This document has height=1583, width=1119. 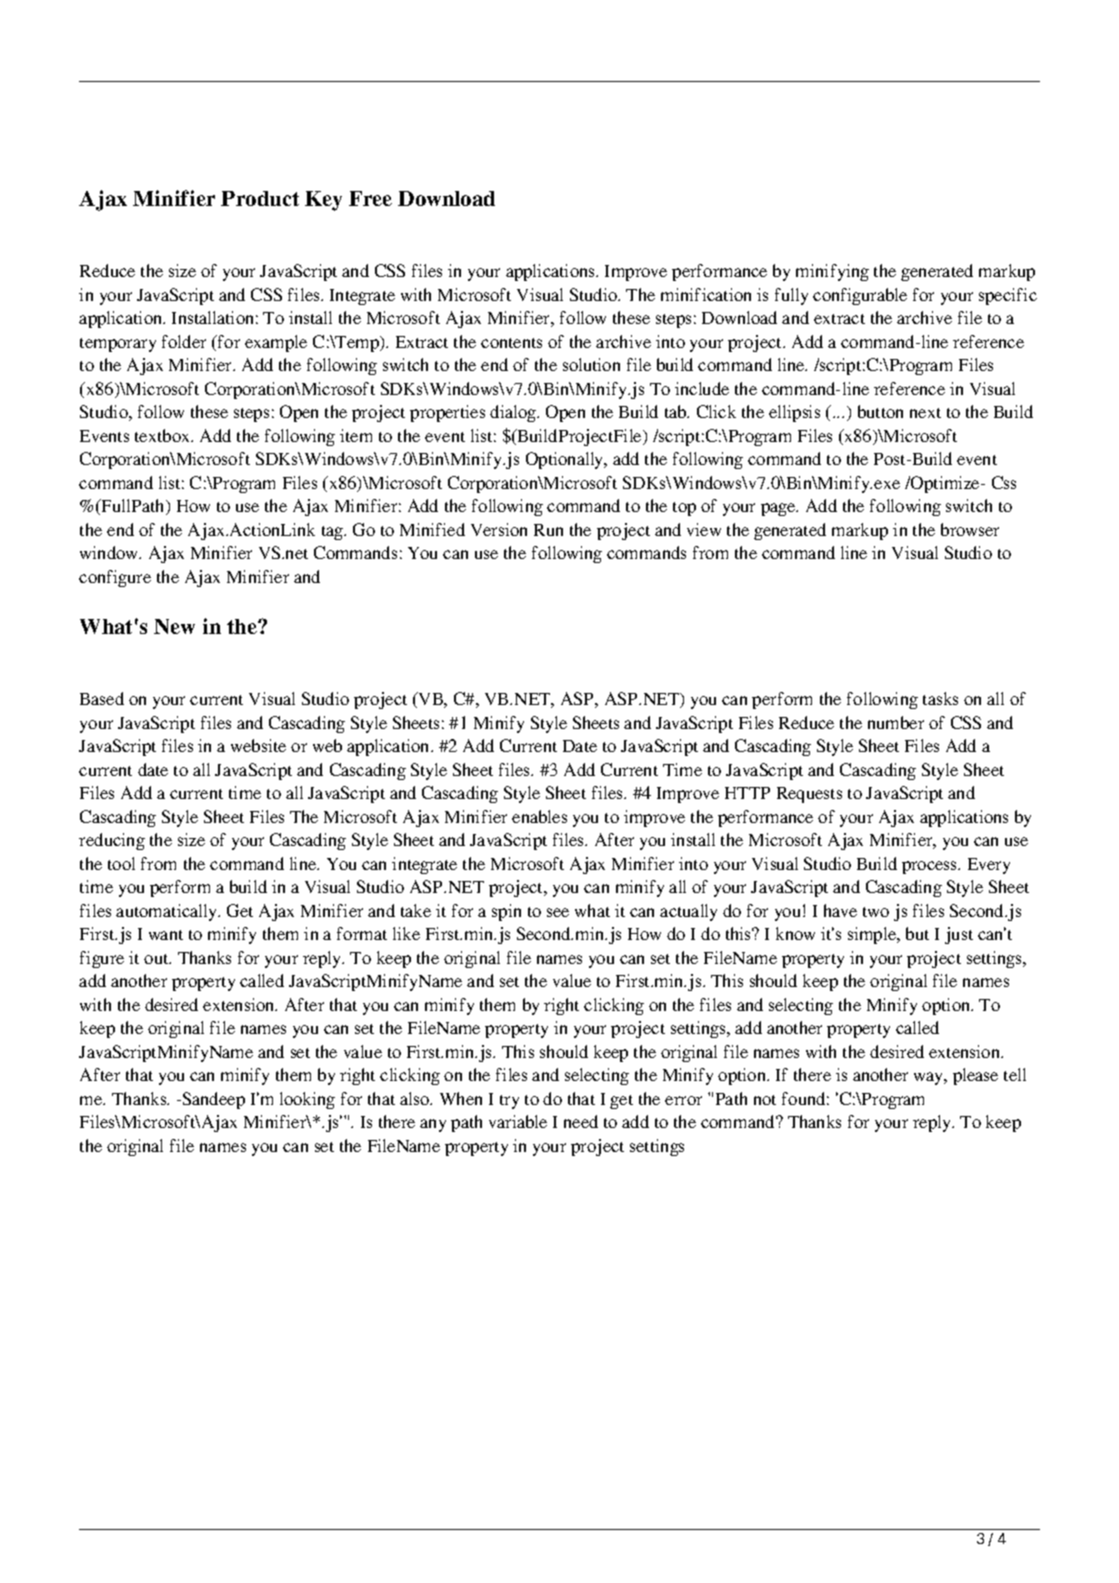 I want to click on Sandeep, so click(x=214, y=1100).
